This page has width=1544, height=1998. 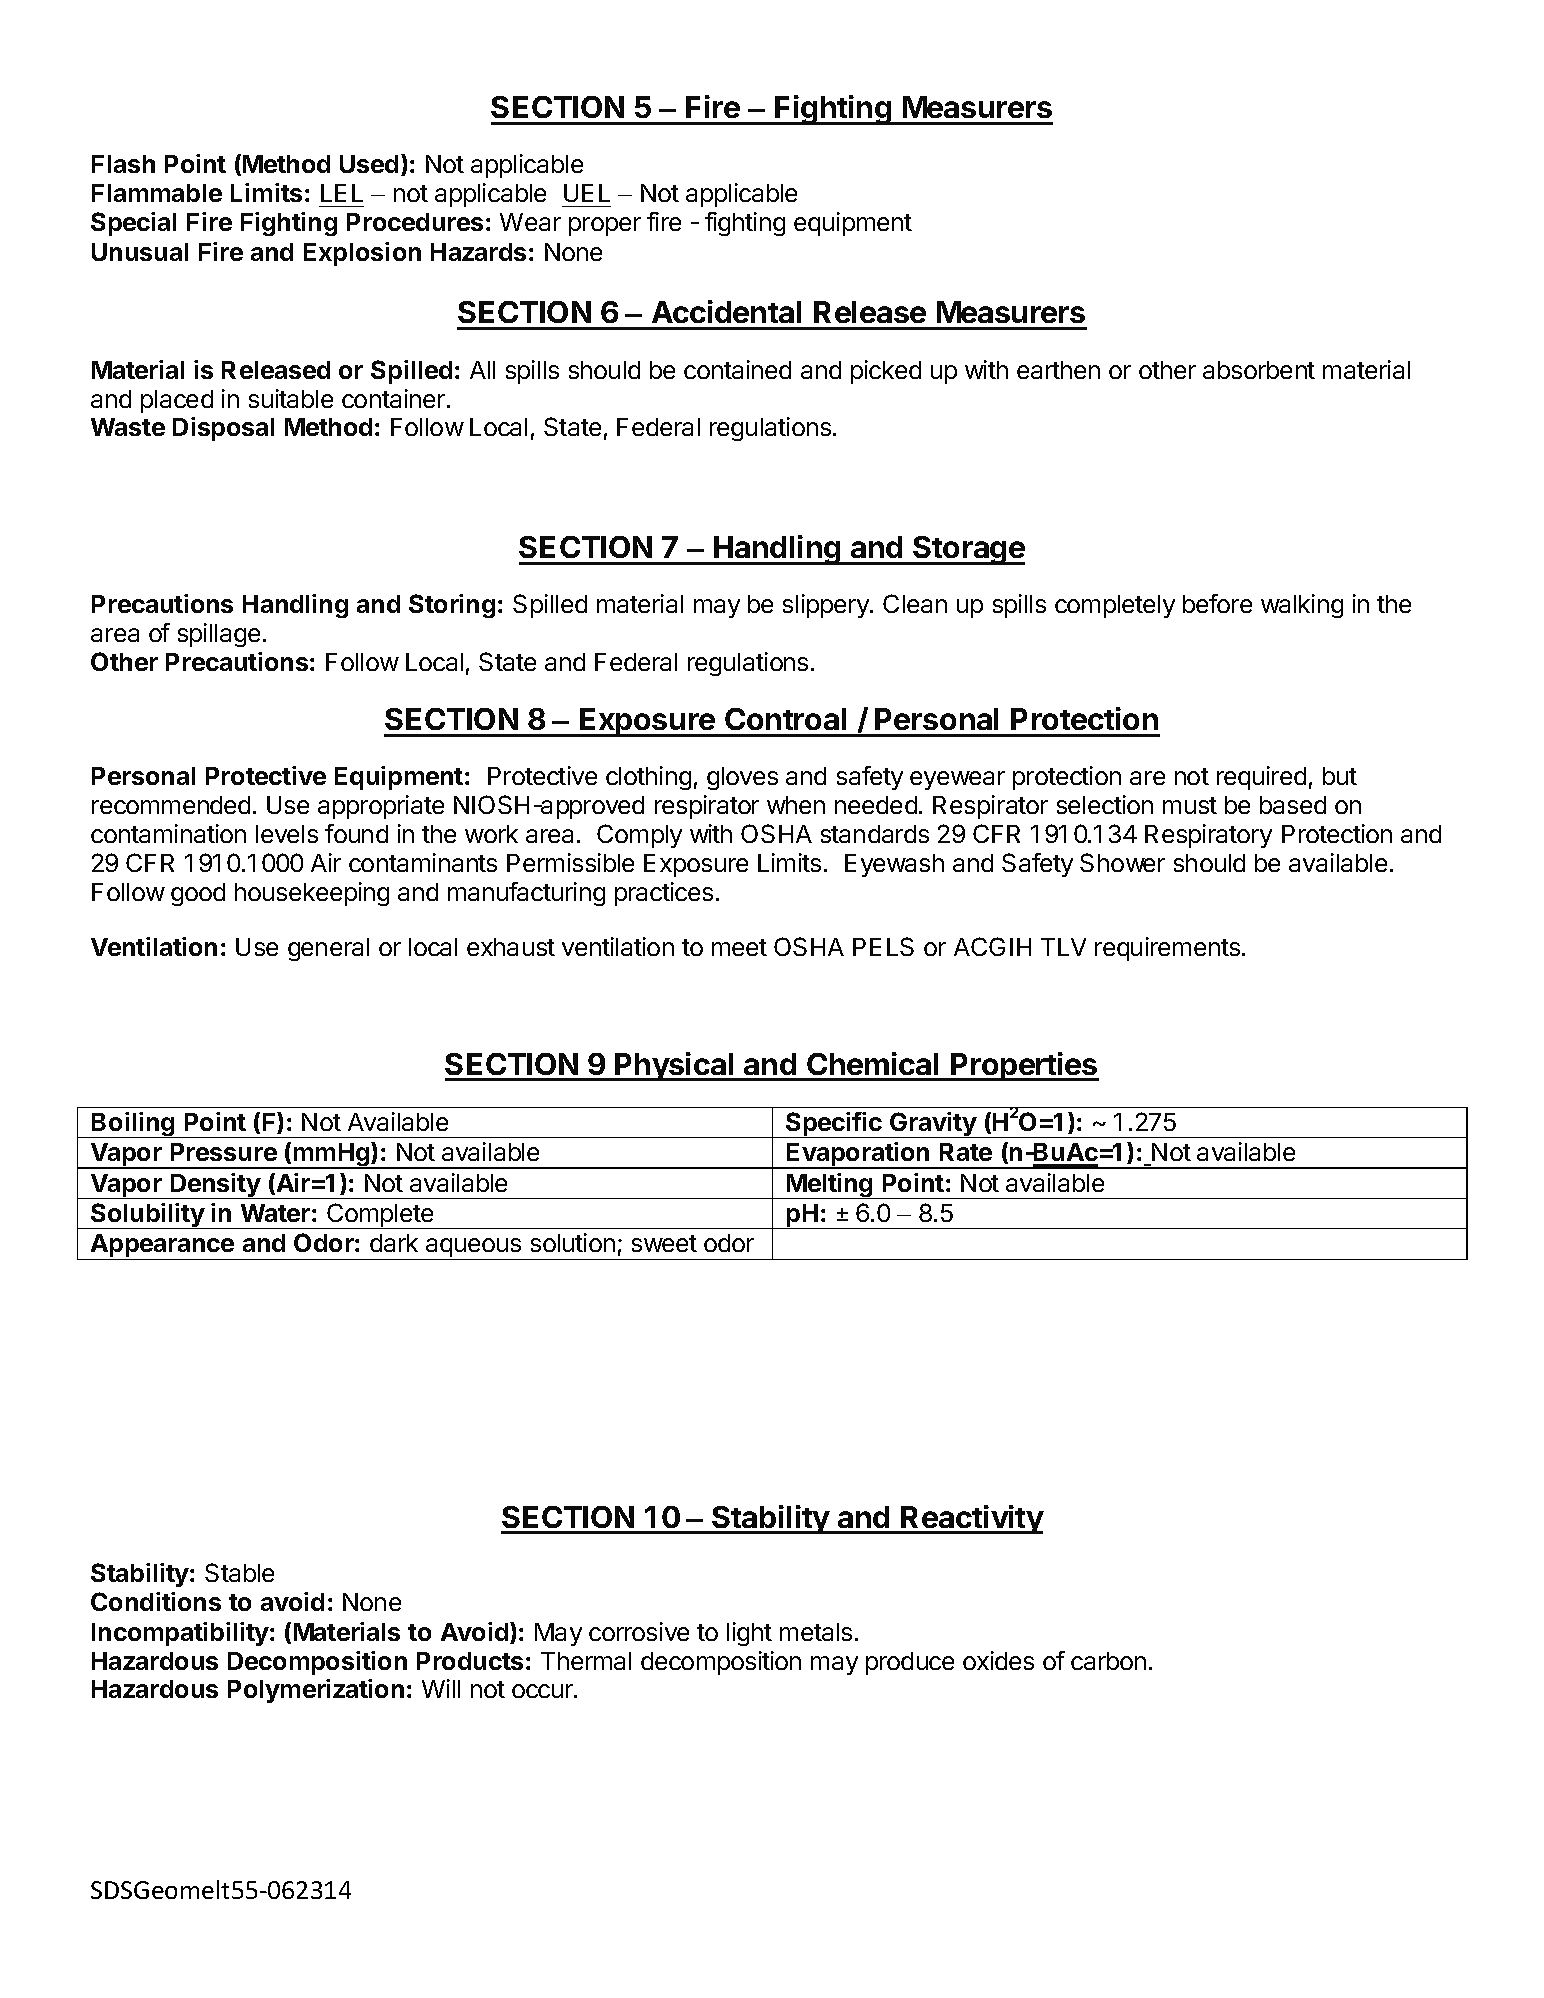 What do you see at coordinates (157, 193) in the page?
I see `Flammable` at bounding box center [157, 193].
